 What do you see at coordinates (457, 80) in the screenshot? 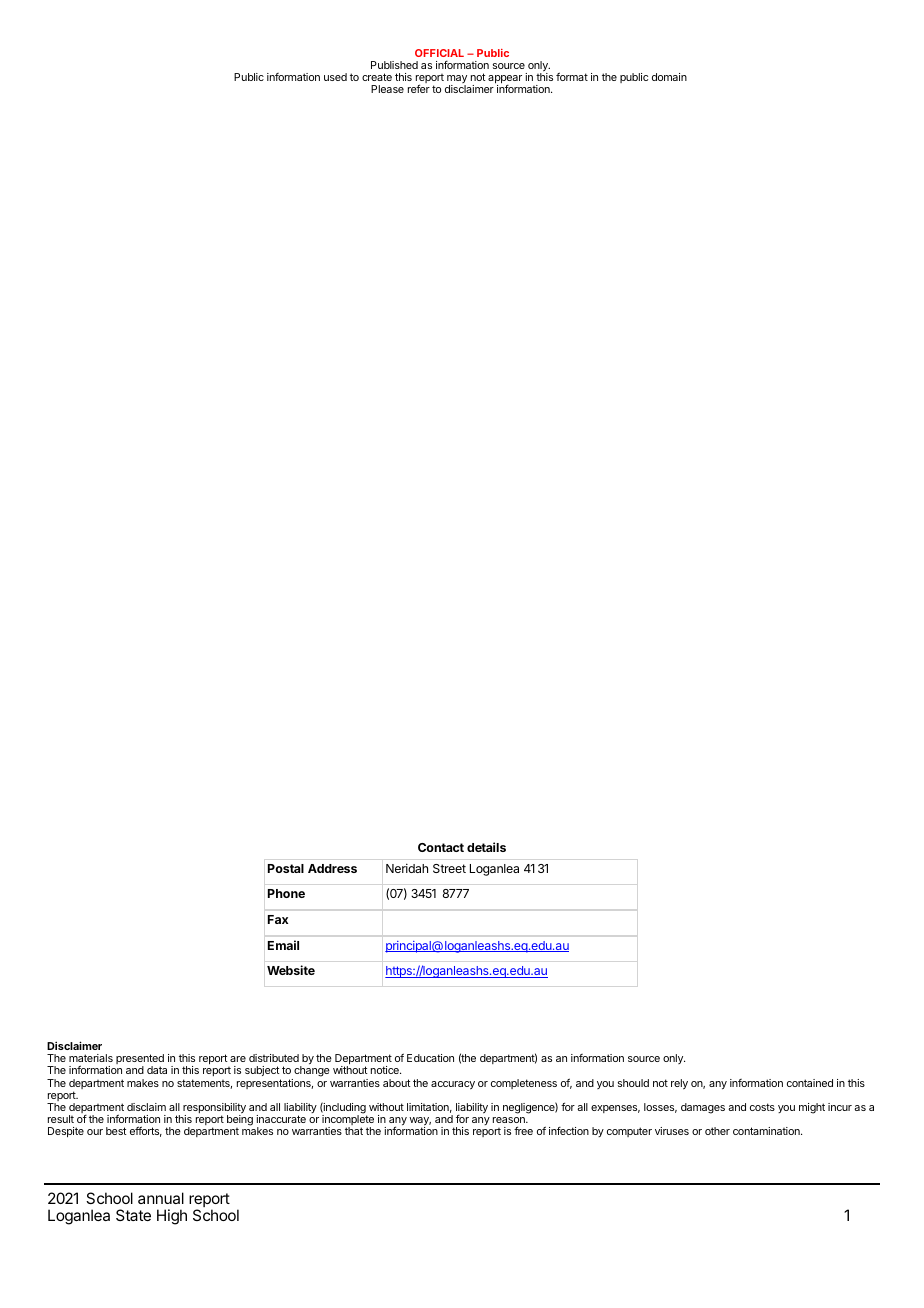
I see `may` at bounding box center [457, 80].
